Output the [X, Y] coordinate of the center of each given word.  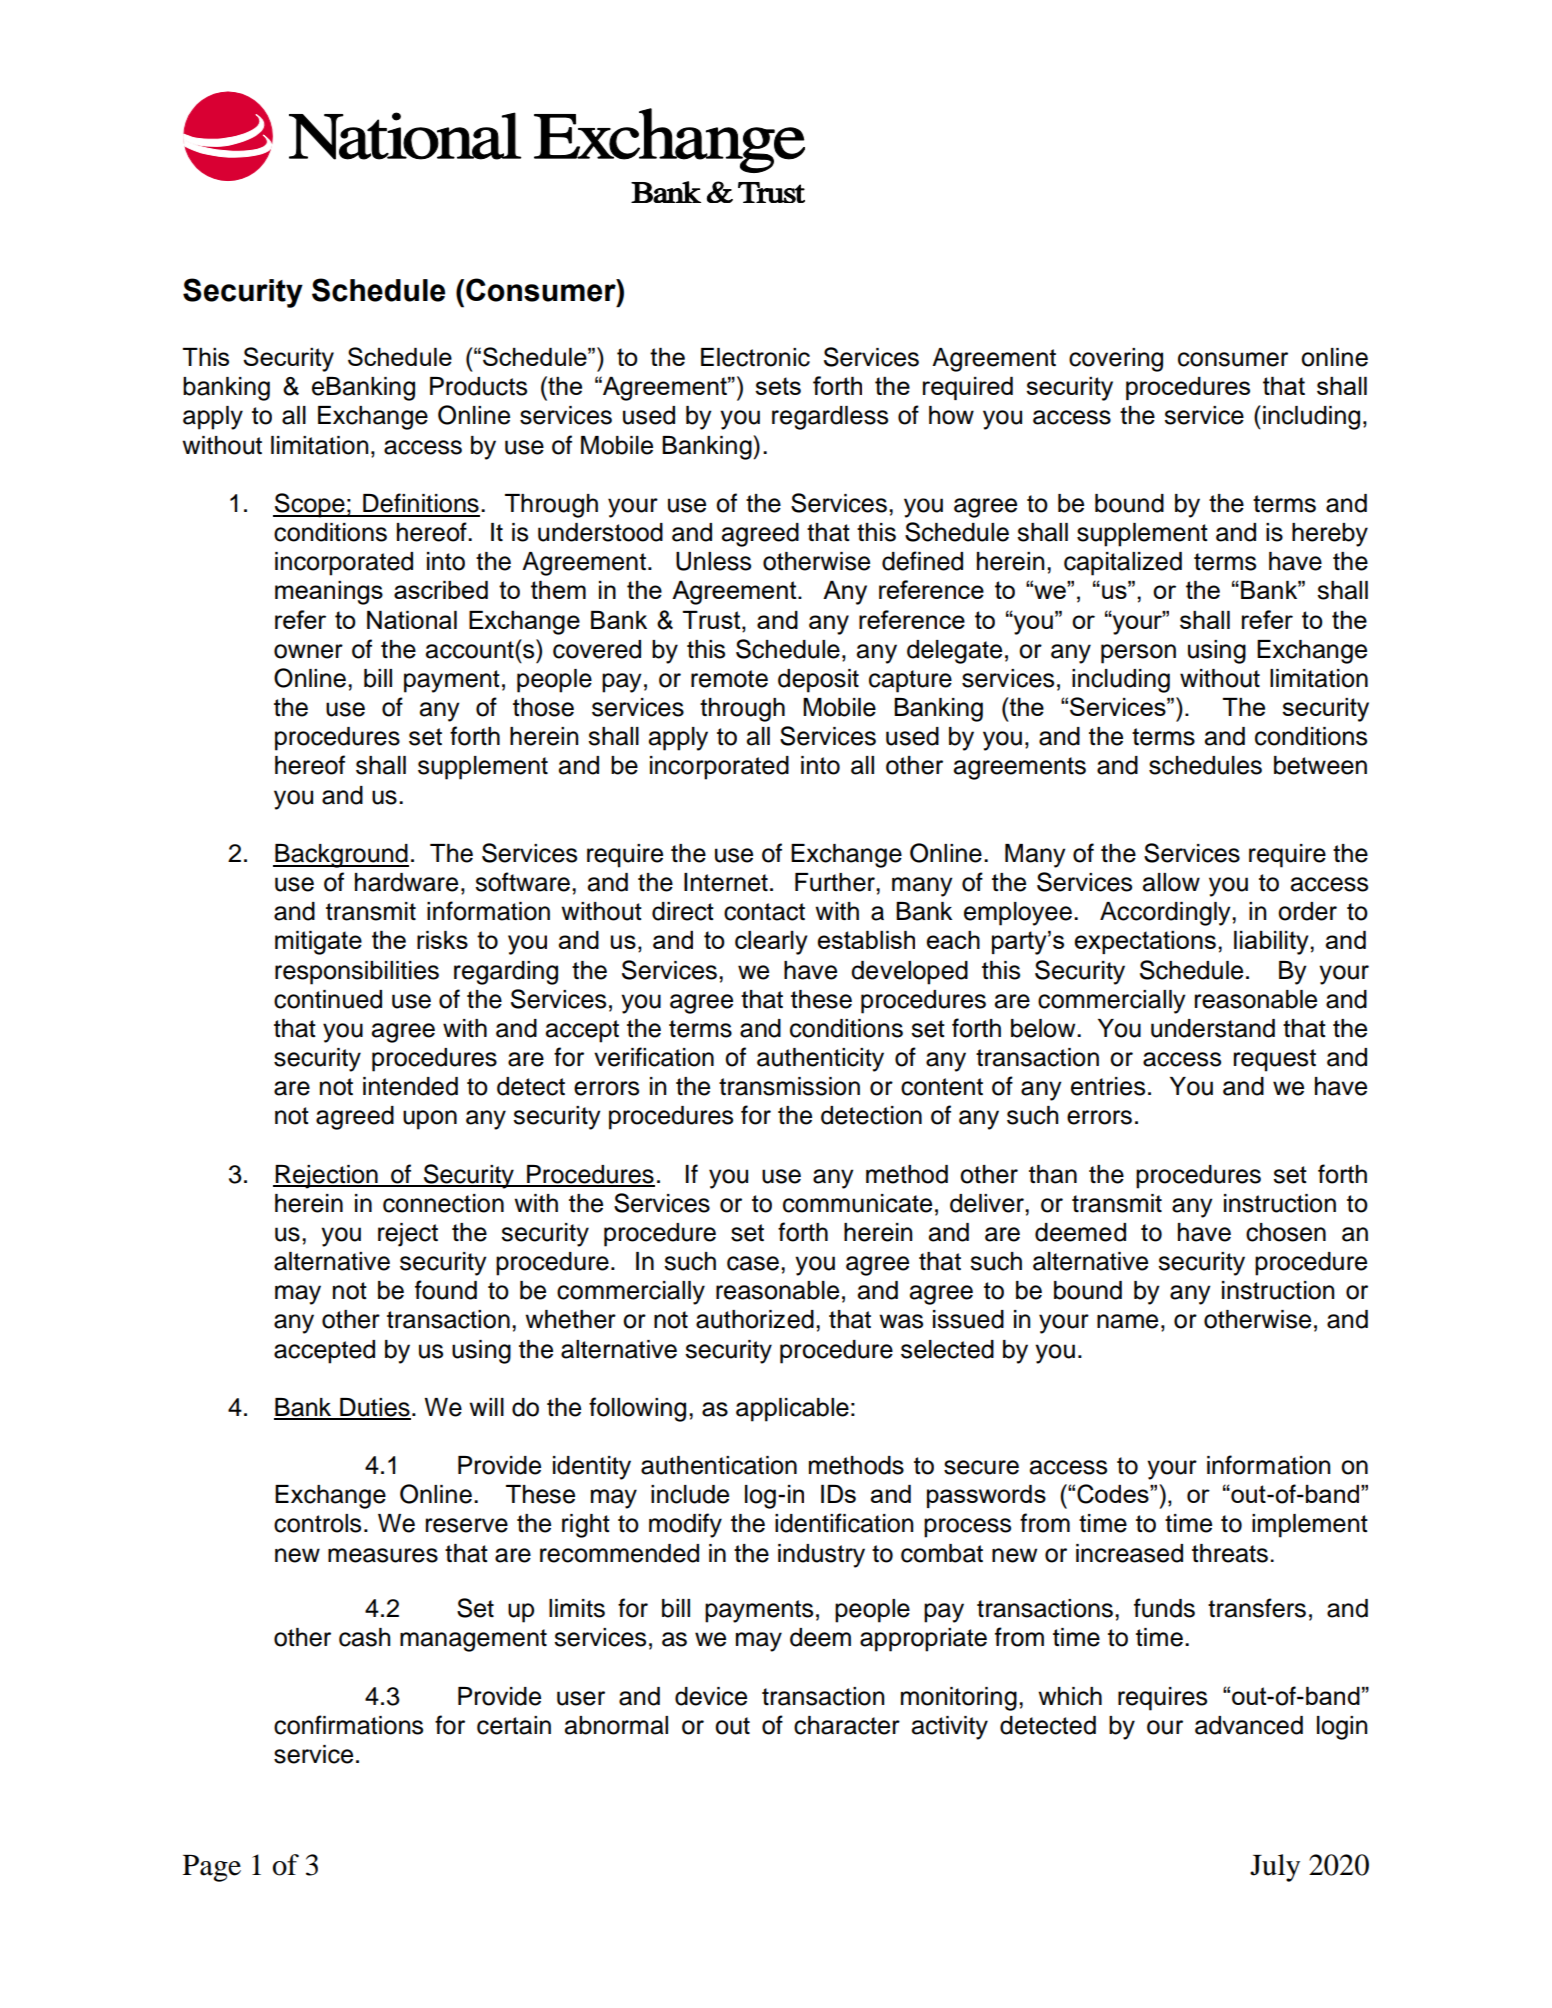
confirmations [348, 1725]
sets [778, 386]
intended [410, 1086]
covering [1116, 360]
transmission [789, 1086]
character [847, 1725]
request [1275, 1060]
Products [478, 386]
